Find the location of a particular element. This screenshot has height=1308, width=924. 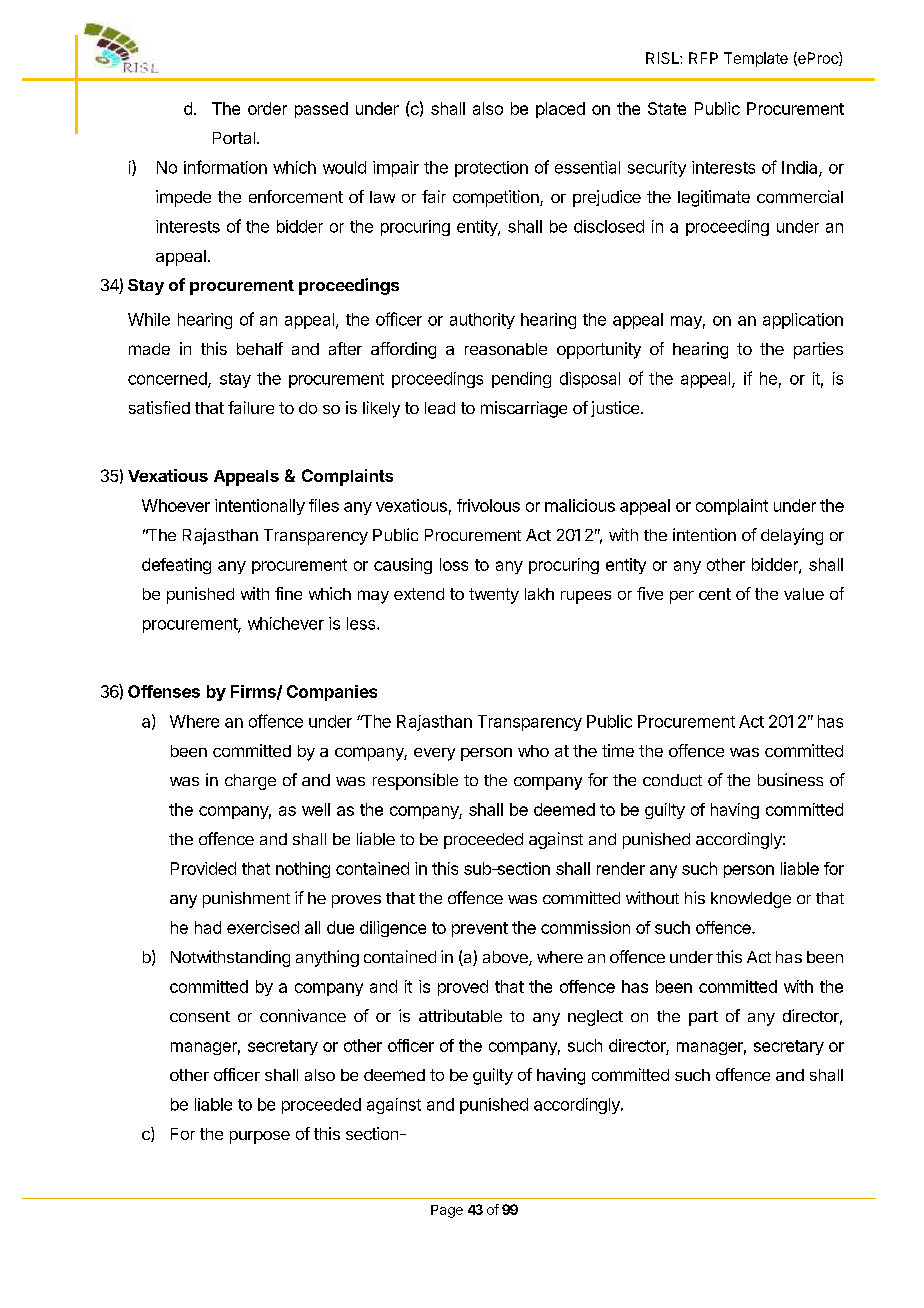

RFP is located at coordinates (703, 58).
